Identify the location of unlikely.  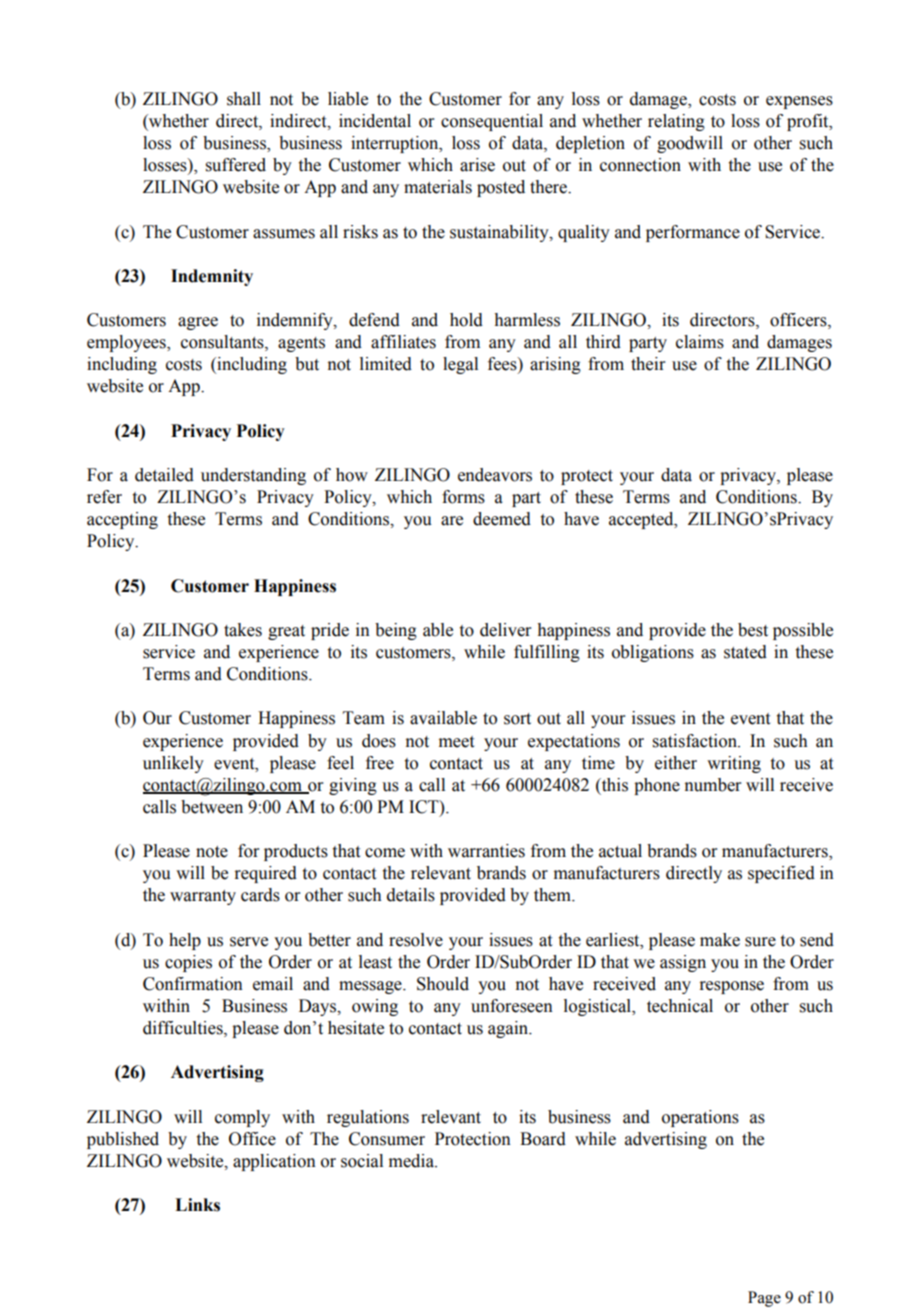
(173, 764).
